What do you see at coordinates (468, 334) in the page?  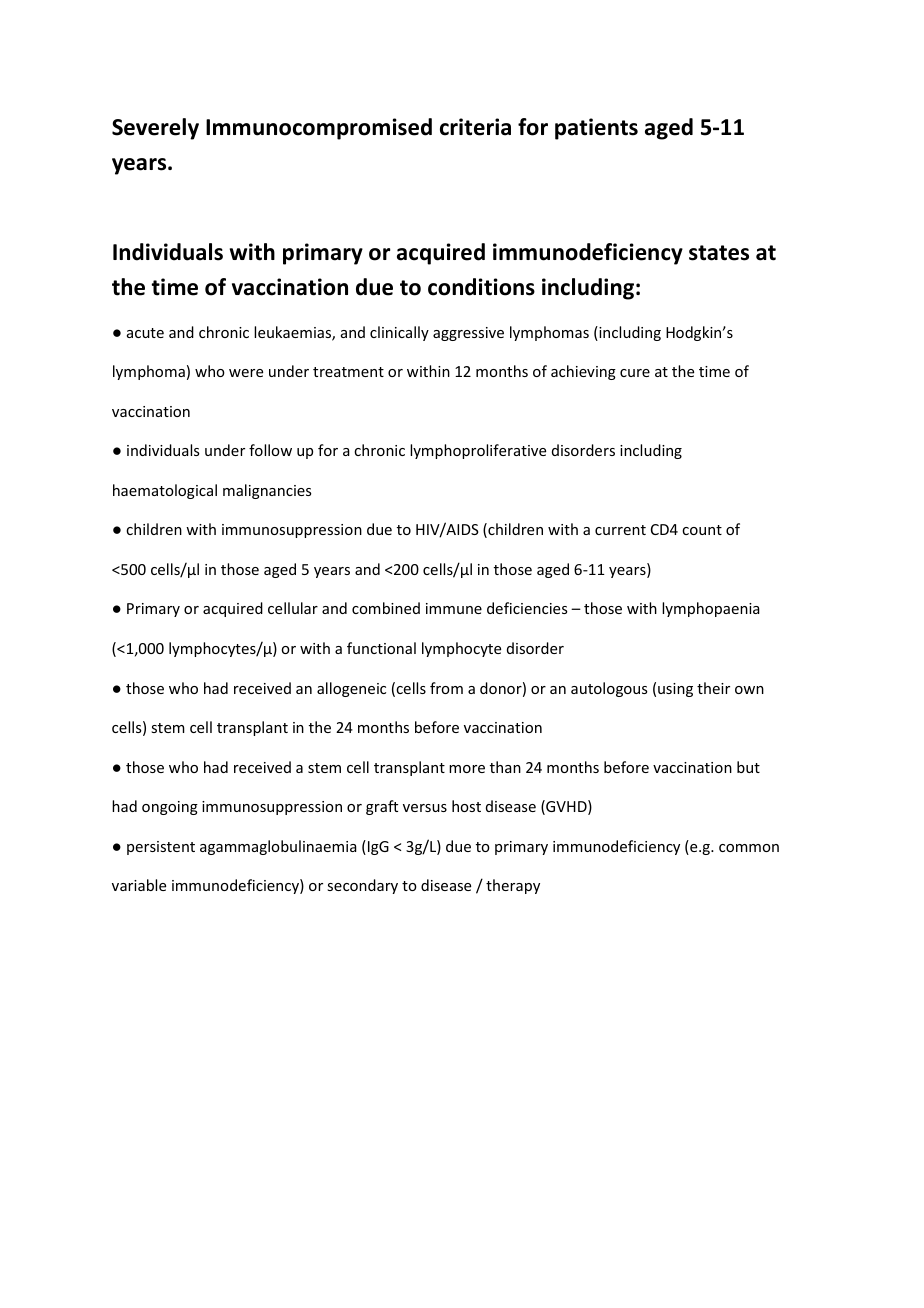 I see `aggressive` at bounding box center [468, 334].
